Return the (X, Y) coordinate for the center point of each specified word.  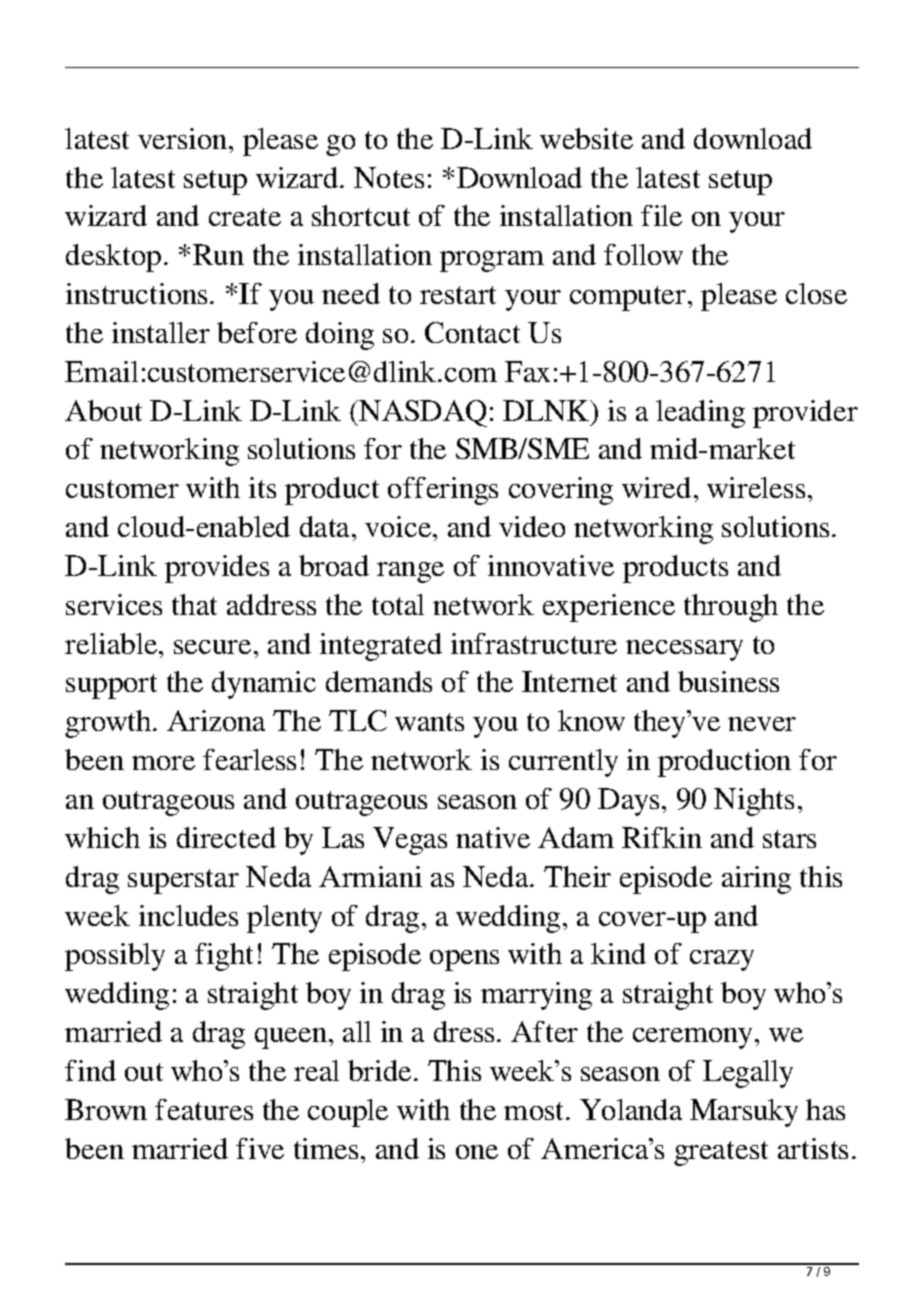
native (493, 837)
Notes (389, 177)
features (204, 1109)
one (477, 1152)
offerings (443, 491)
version (184, 138)
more (163, 763)
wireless (756, 487)
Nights (754, 802)
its (262, 487)
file (661, 215)
